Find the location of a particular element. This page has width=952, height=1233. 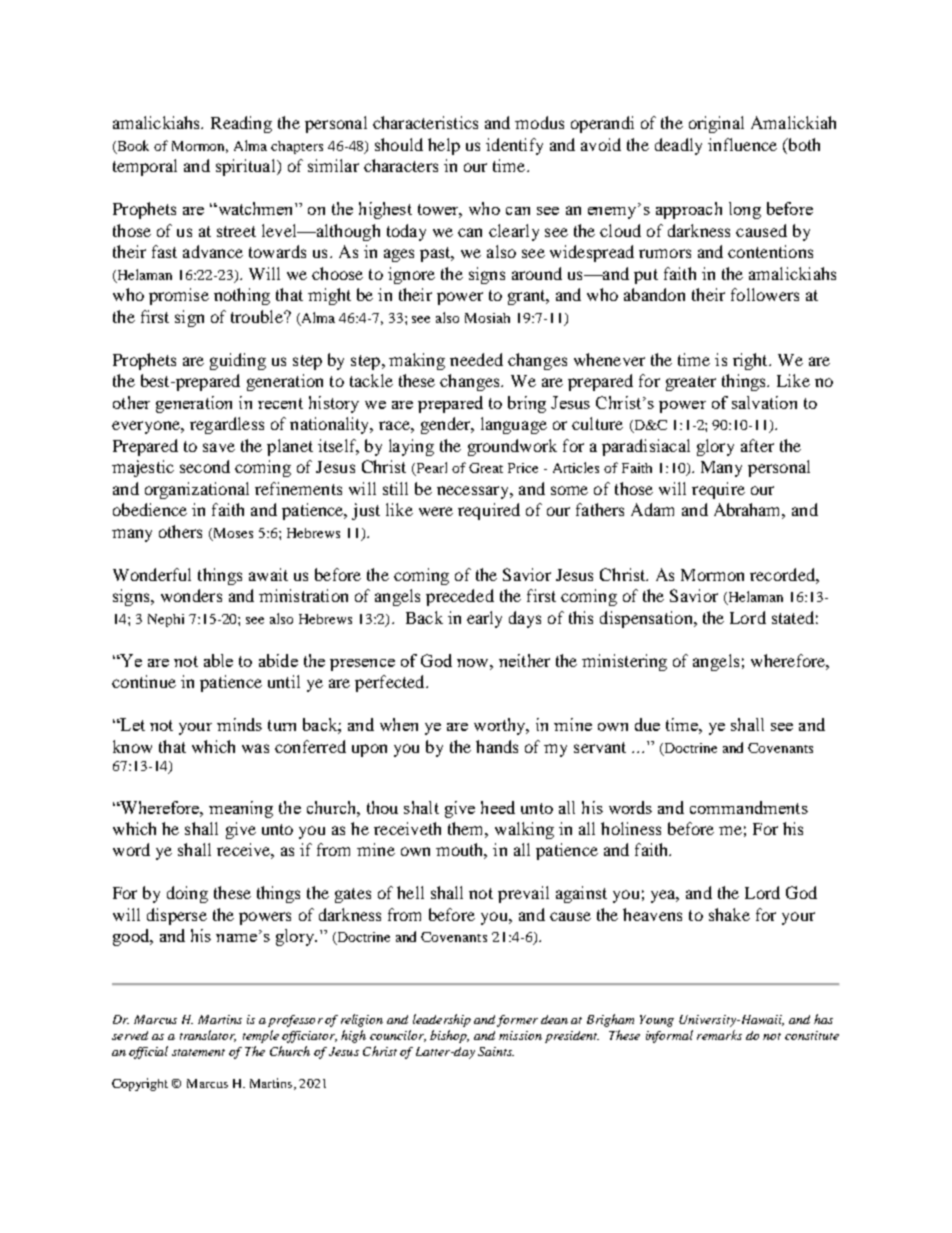

guiding is located at coordinates (238, 361).
